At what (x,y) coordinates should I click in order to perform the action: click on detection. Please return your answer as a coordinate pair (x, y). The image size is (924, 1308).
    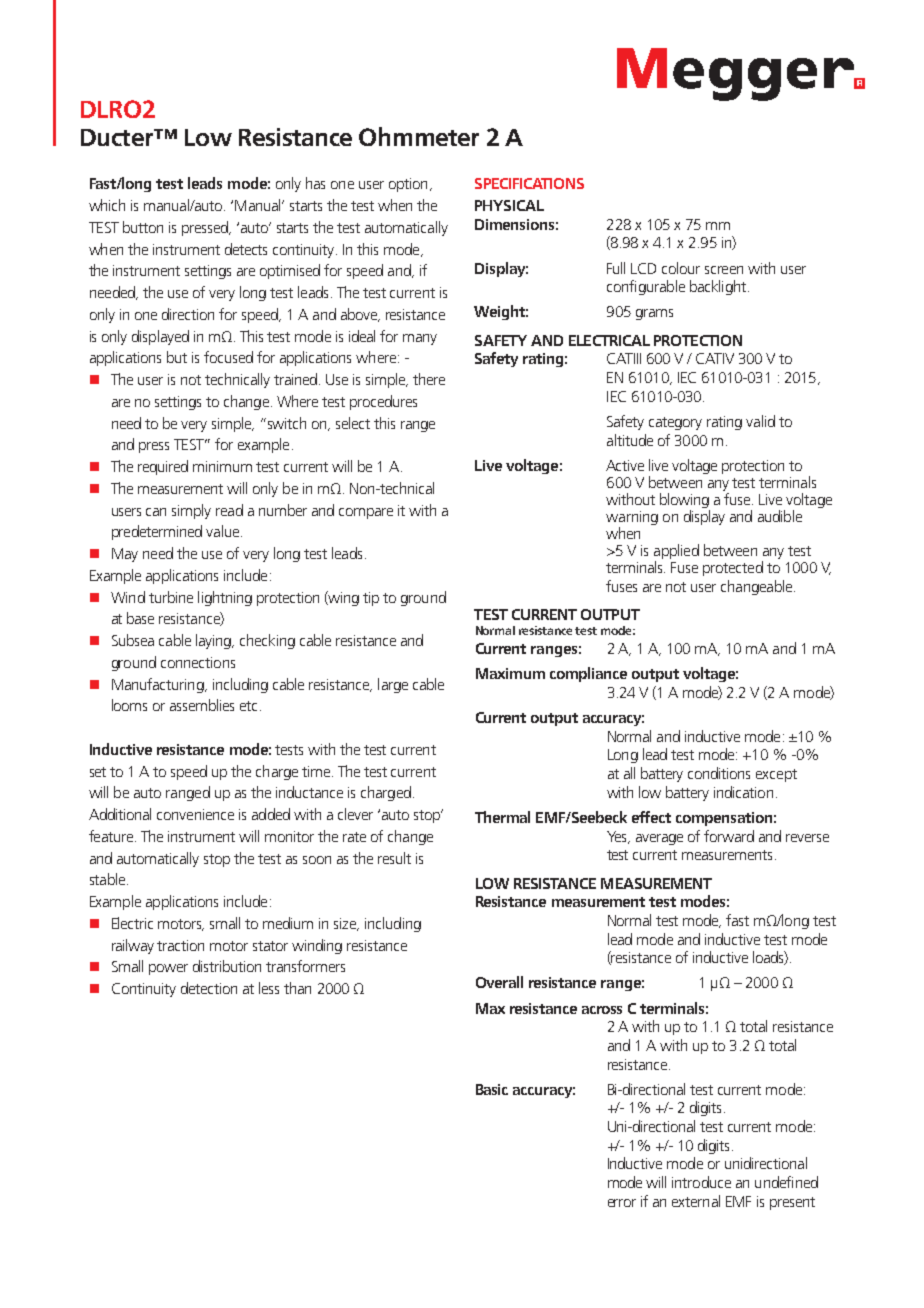
    Looking at the image, I should click on (209, 988).
